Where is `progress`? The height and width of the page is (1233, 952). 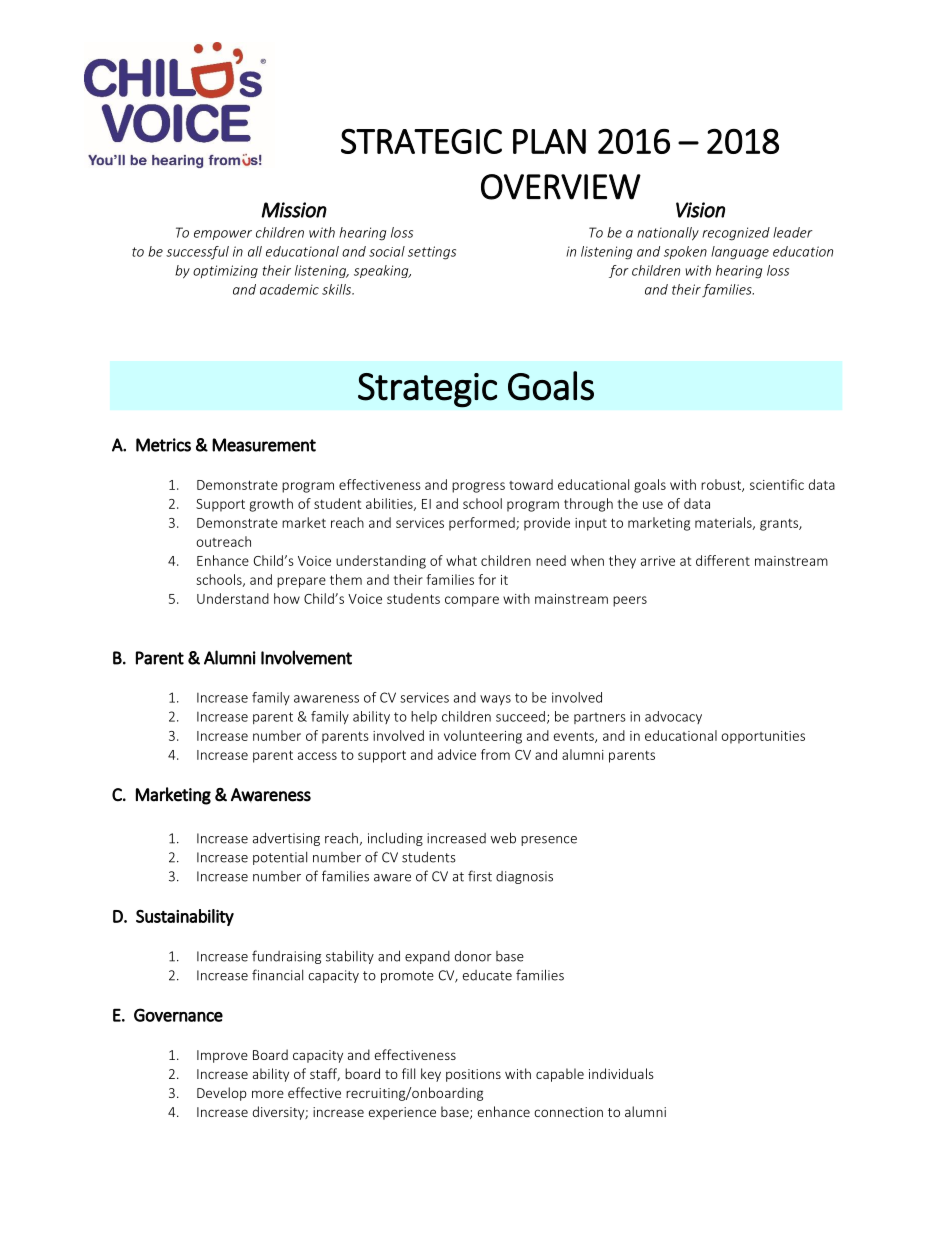 progress is located at coordinates (478, 487).
